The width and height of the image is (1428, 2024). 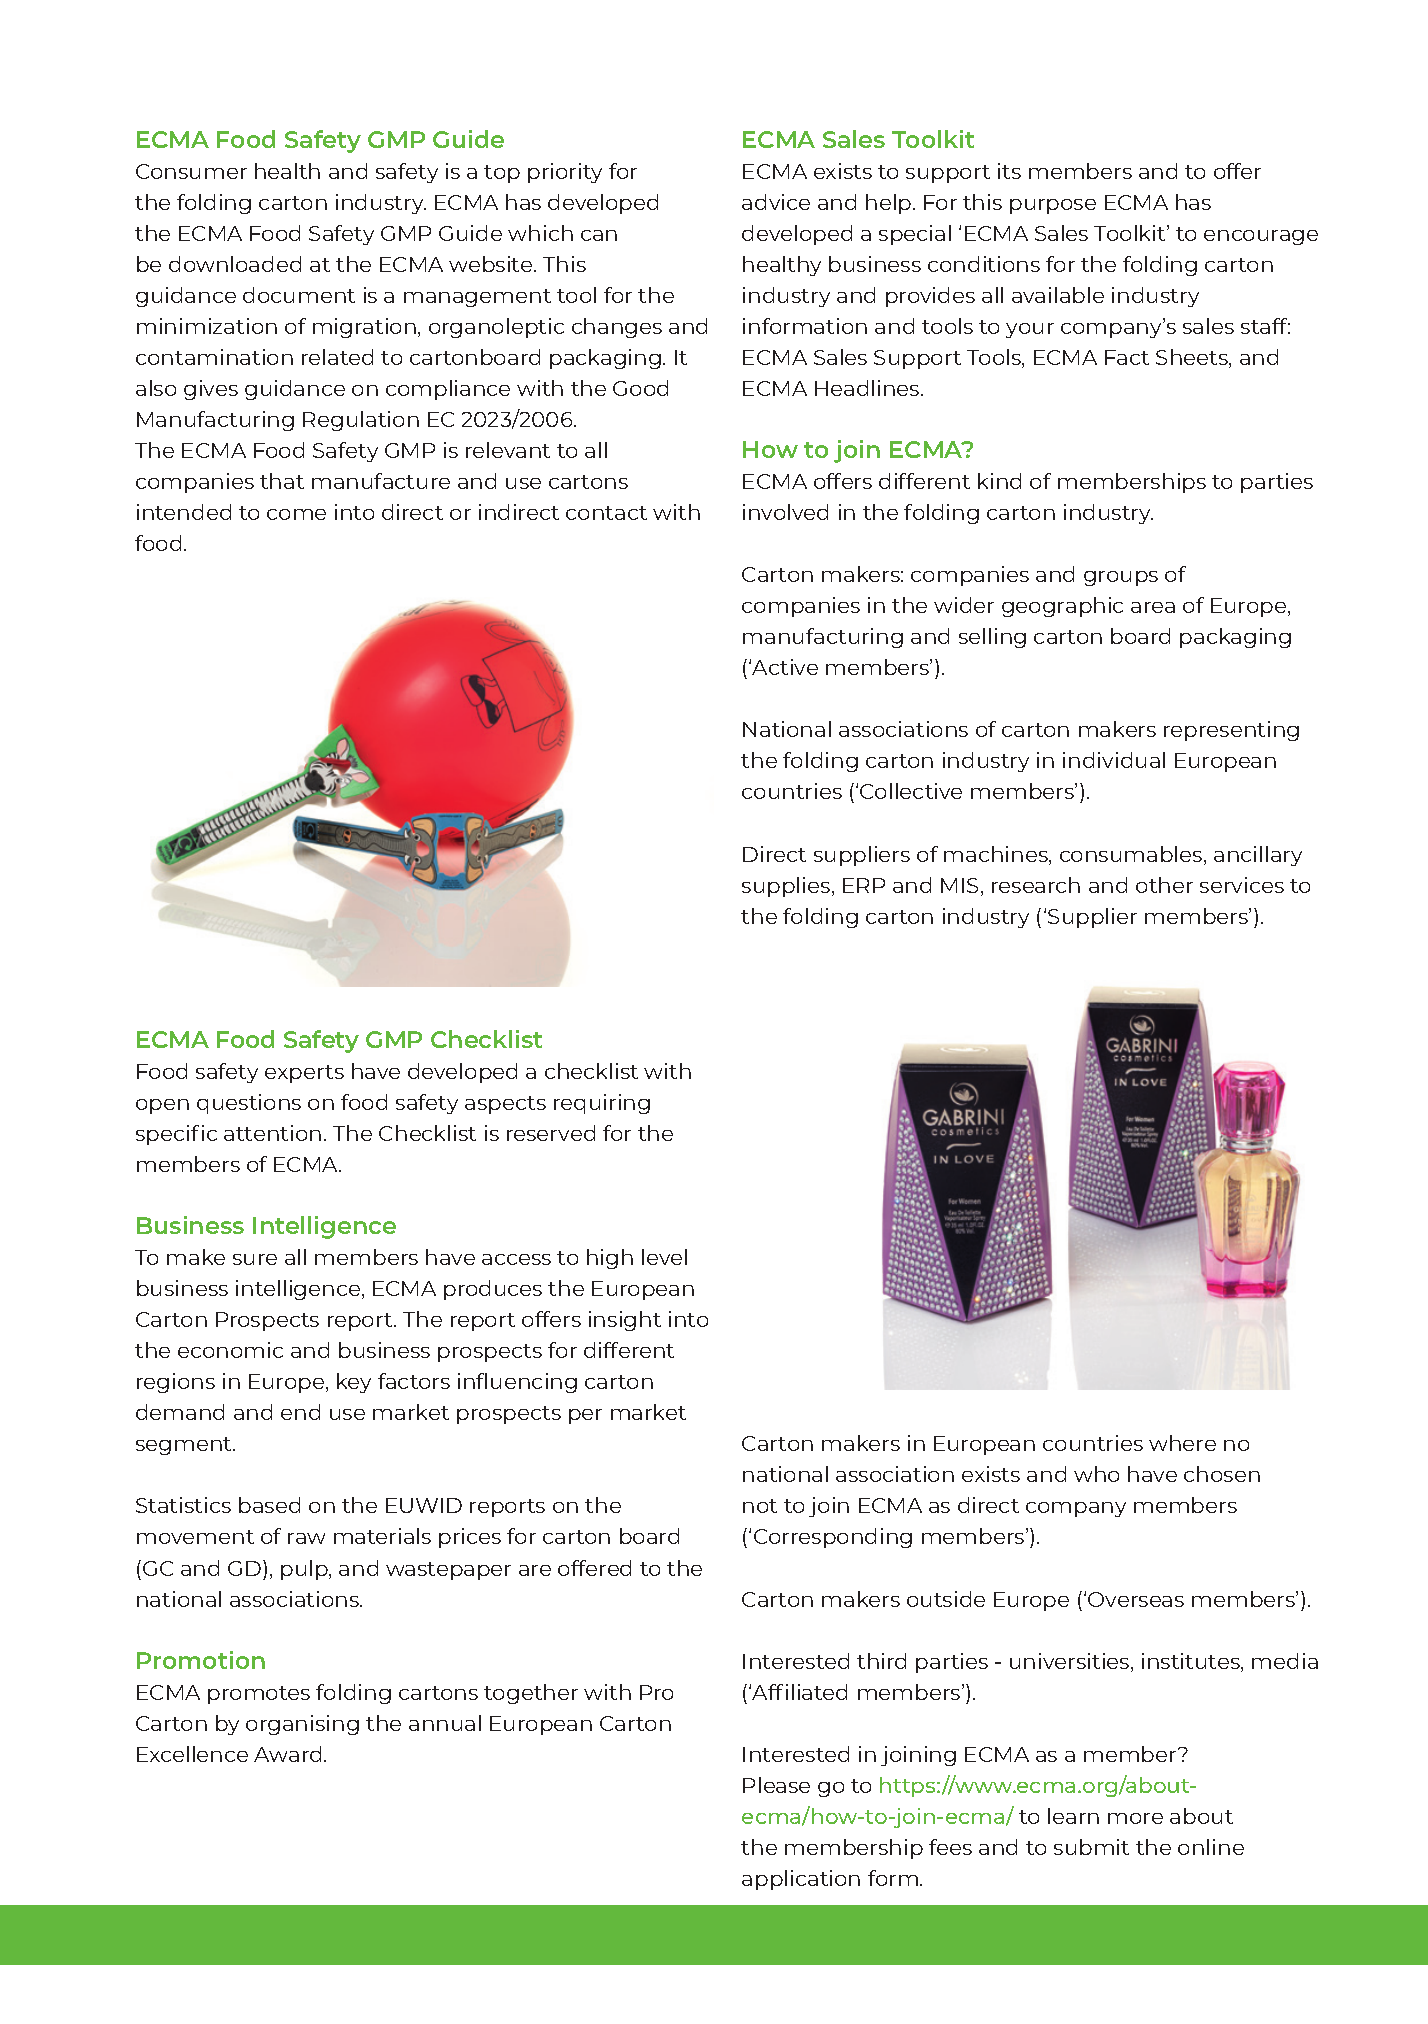 I want to click on Award, so click(x=287, y=1754).
